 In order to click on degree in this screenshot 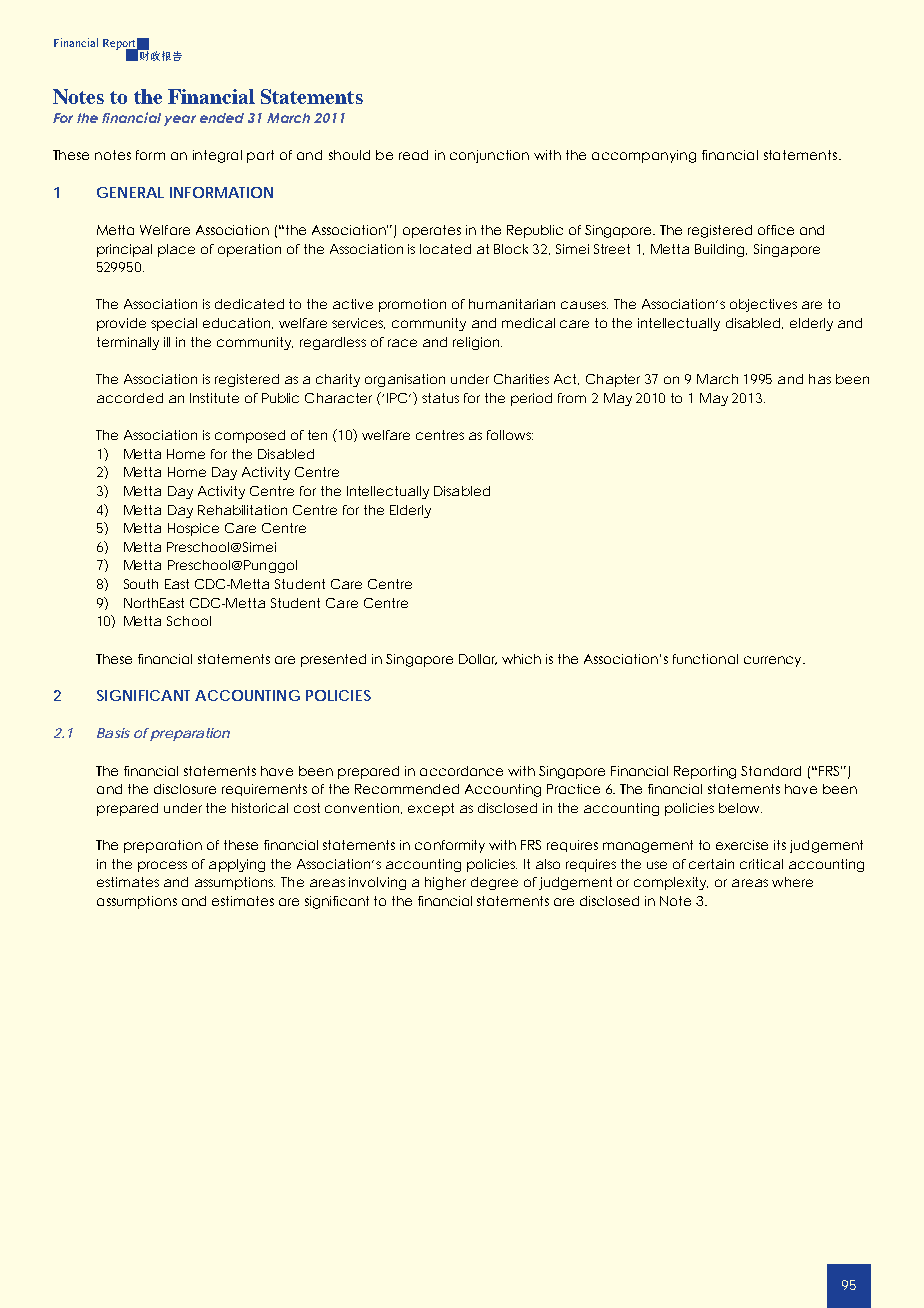, I will do `click(494, 883)`.
